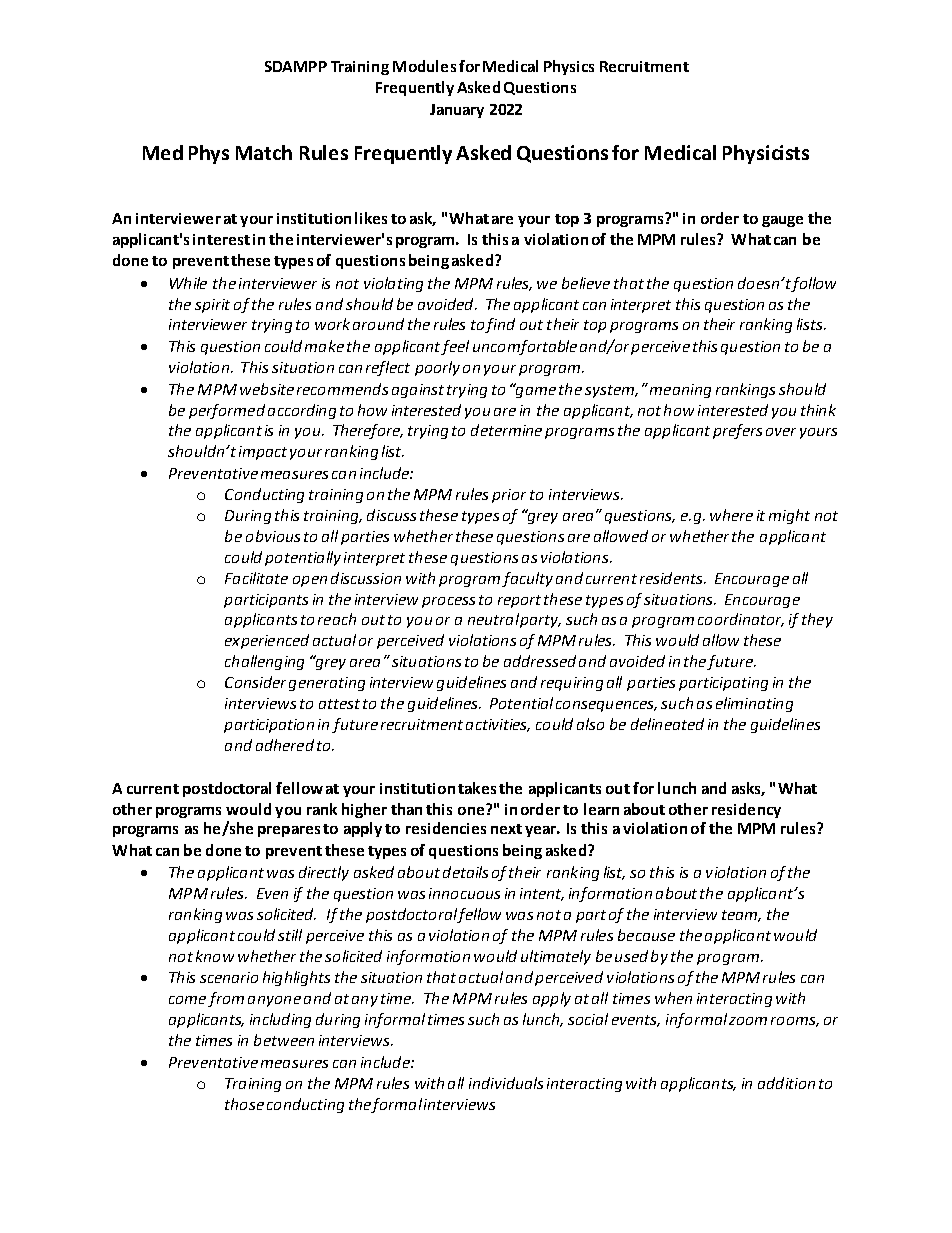  I want to click on gauge, so click(782, 221).
